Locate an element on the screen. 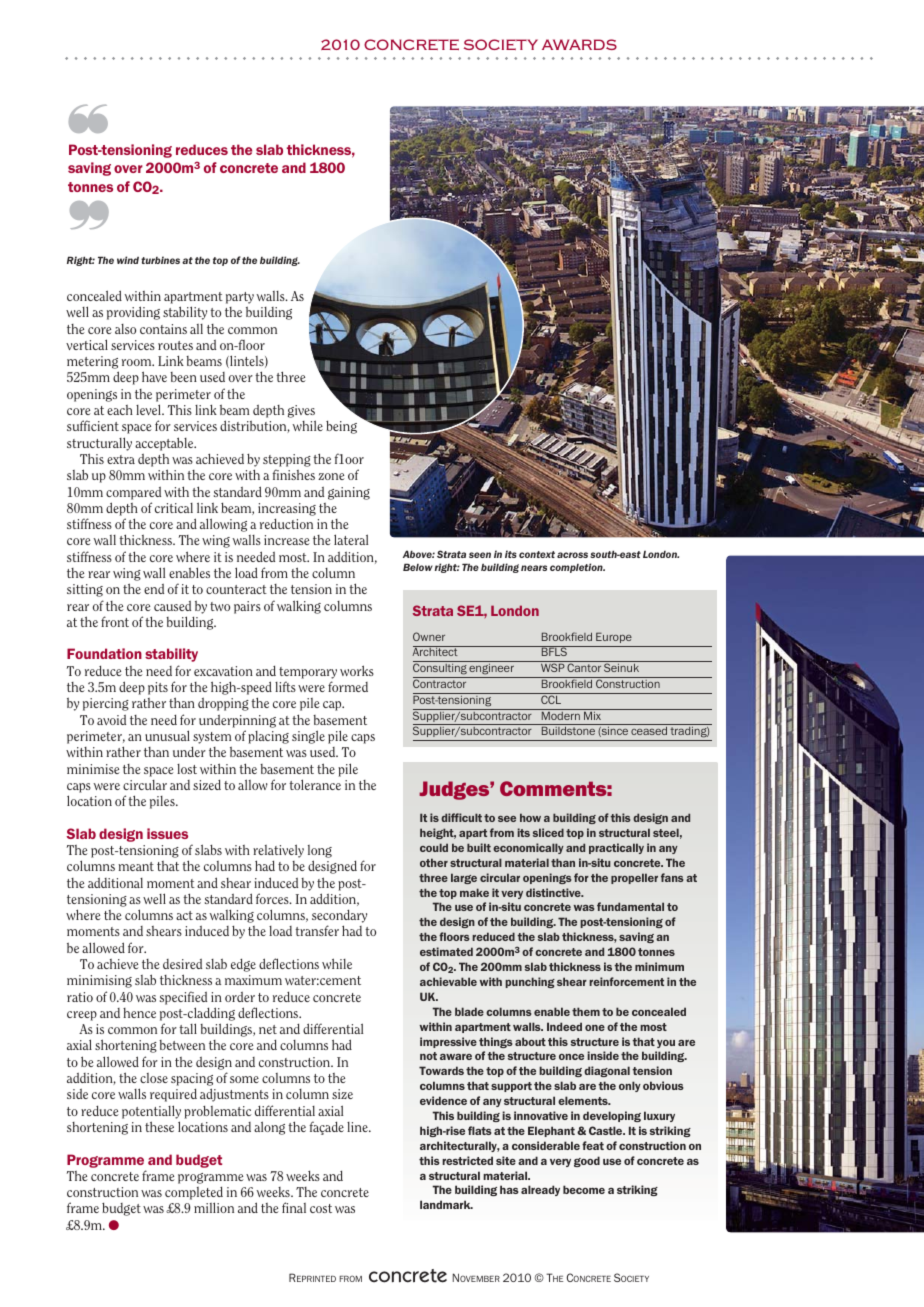 The height and width of the screenshot is (1307, 924). completed is located at coordinates (194, 1193).
